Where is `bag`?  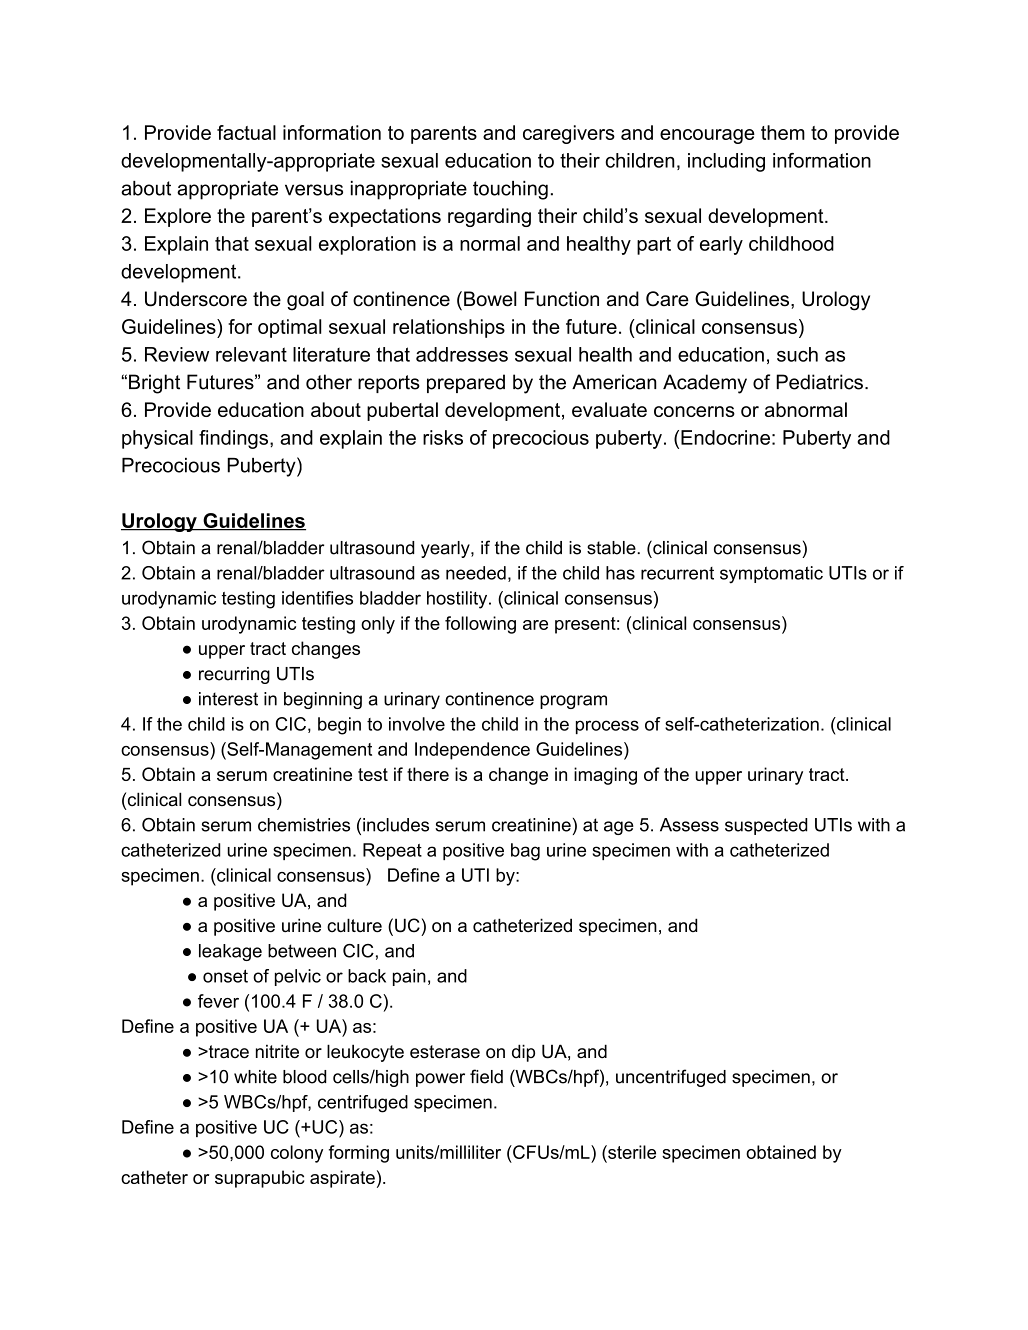
bag is located at coordinates (525, 852).
